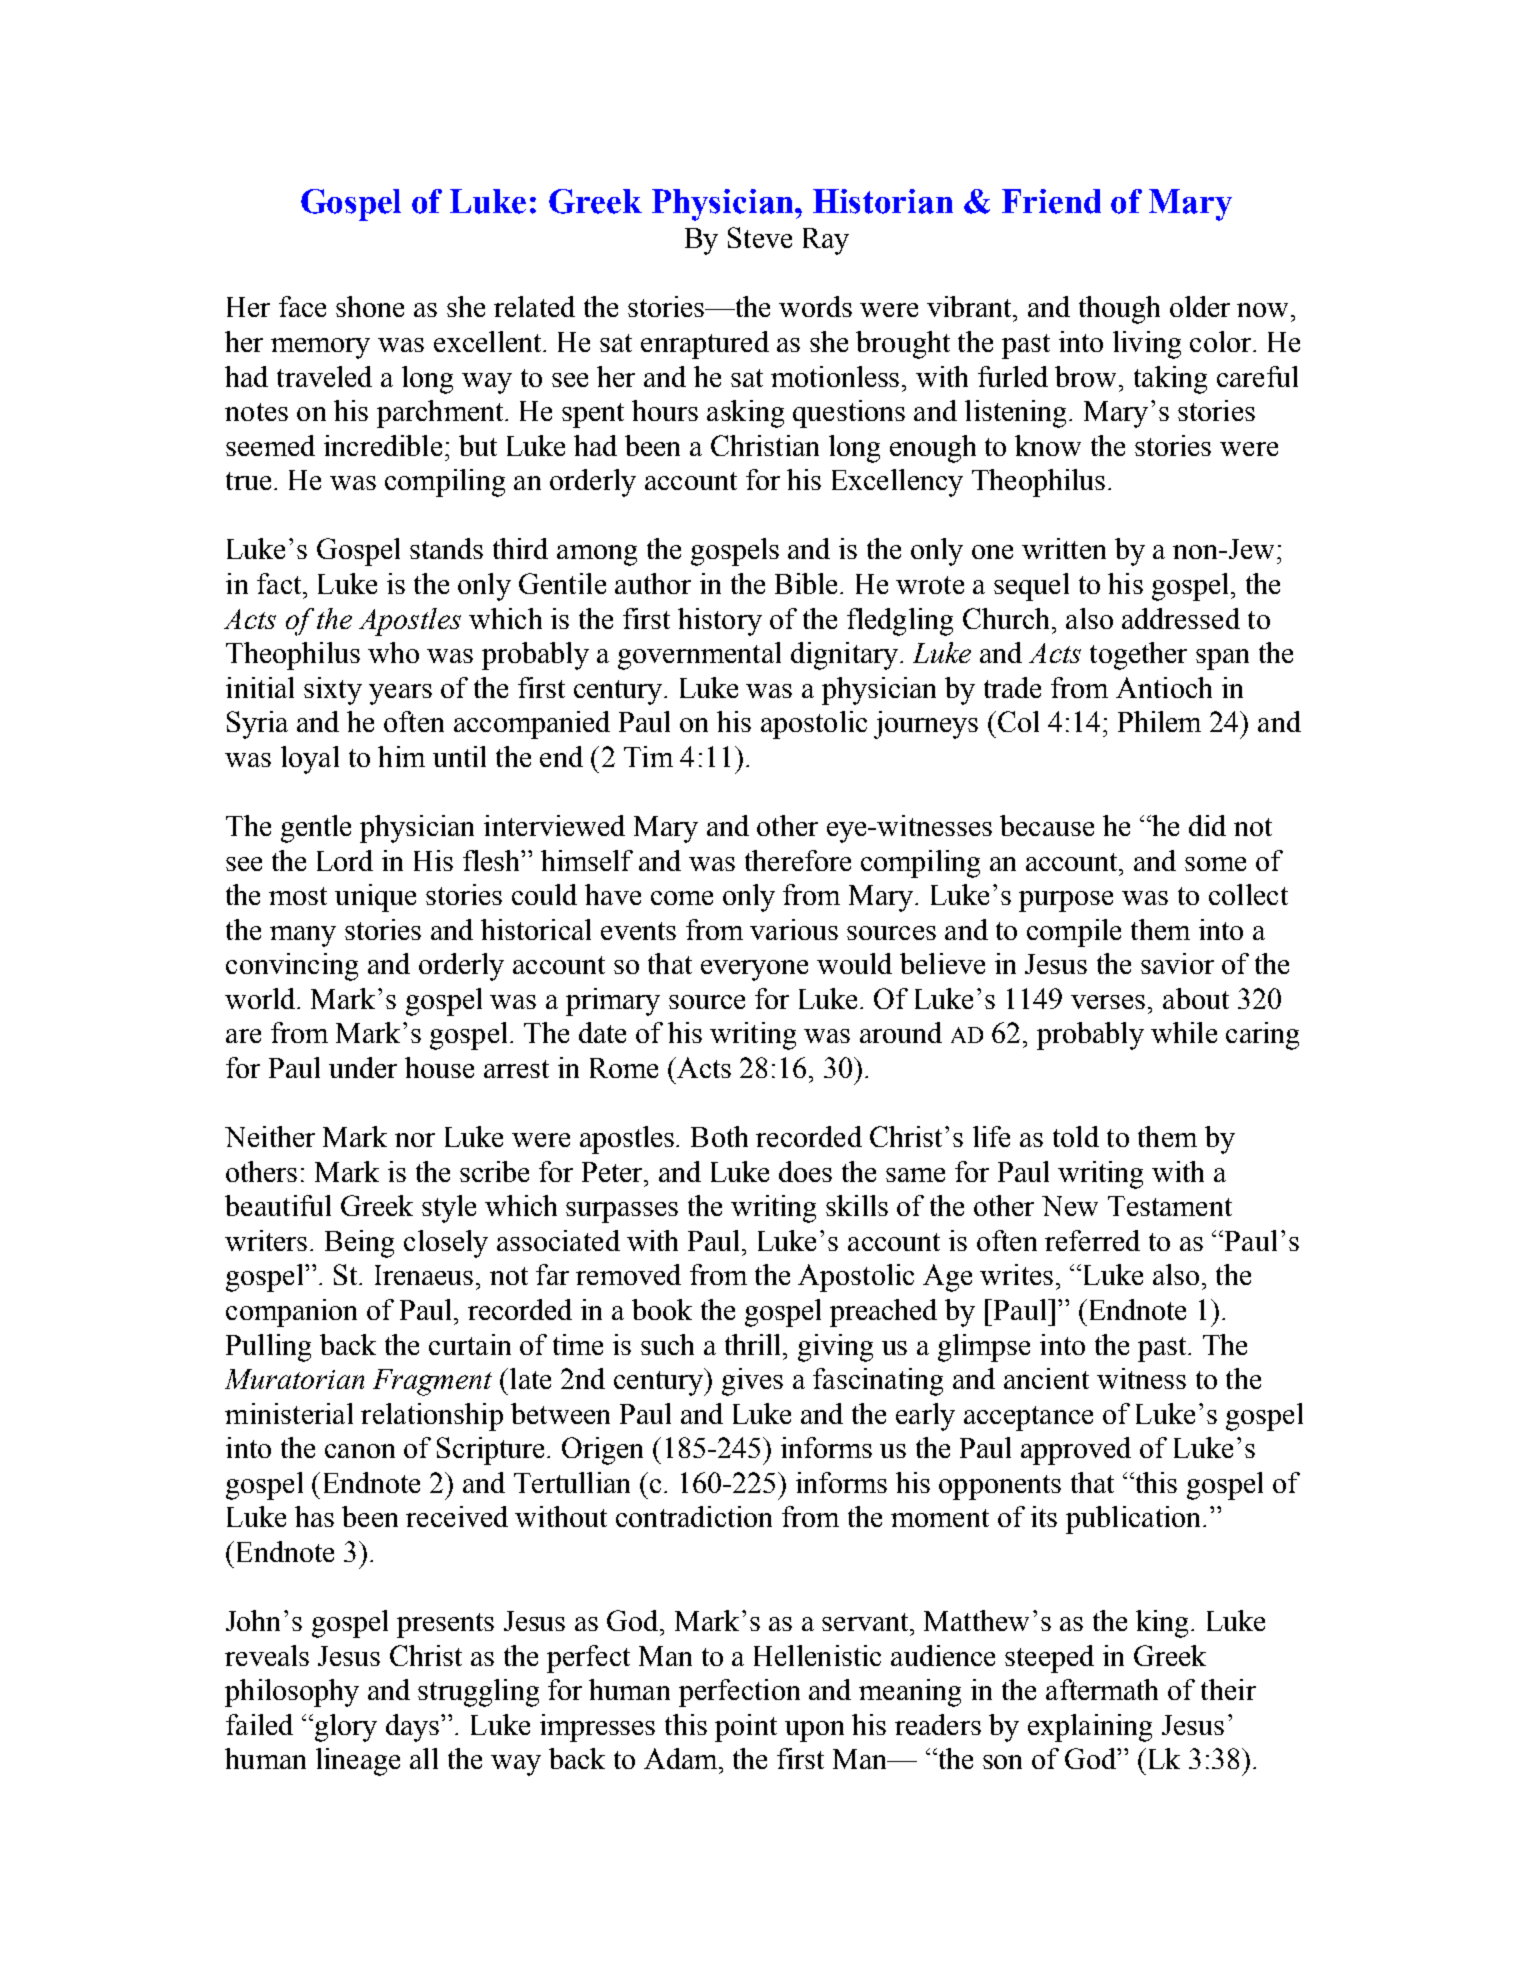 This image has width=1533, height=1984. I want to click on though, so click(1119, 310).
